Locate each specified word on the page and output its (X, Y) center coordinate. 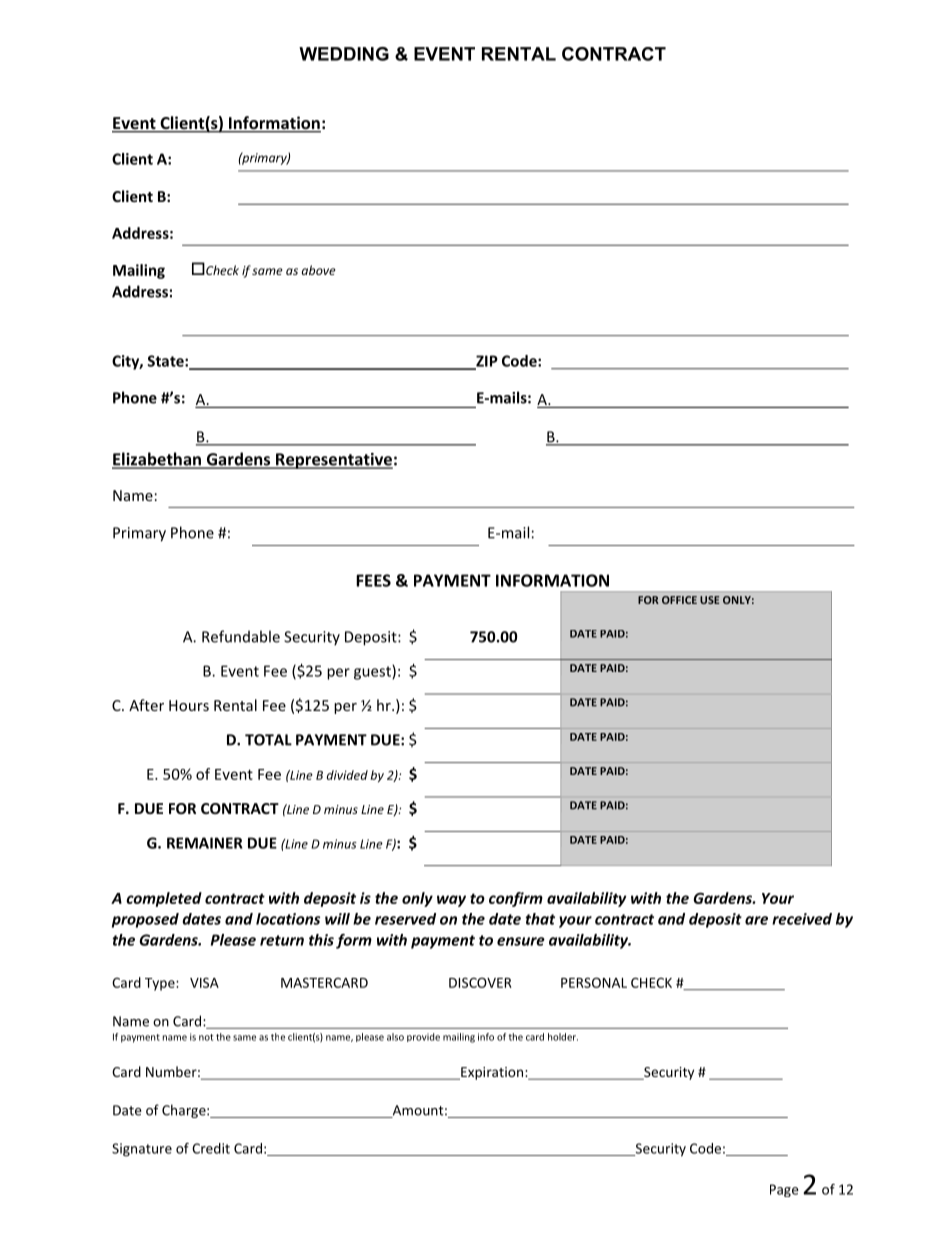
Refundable (241, 636)
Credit (211, 1148)
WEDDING (344, 54)
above (319, 270)
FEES (373, 580)
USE (709, 600)
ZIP (486, 362)
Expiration (492, 1073)
